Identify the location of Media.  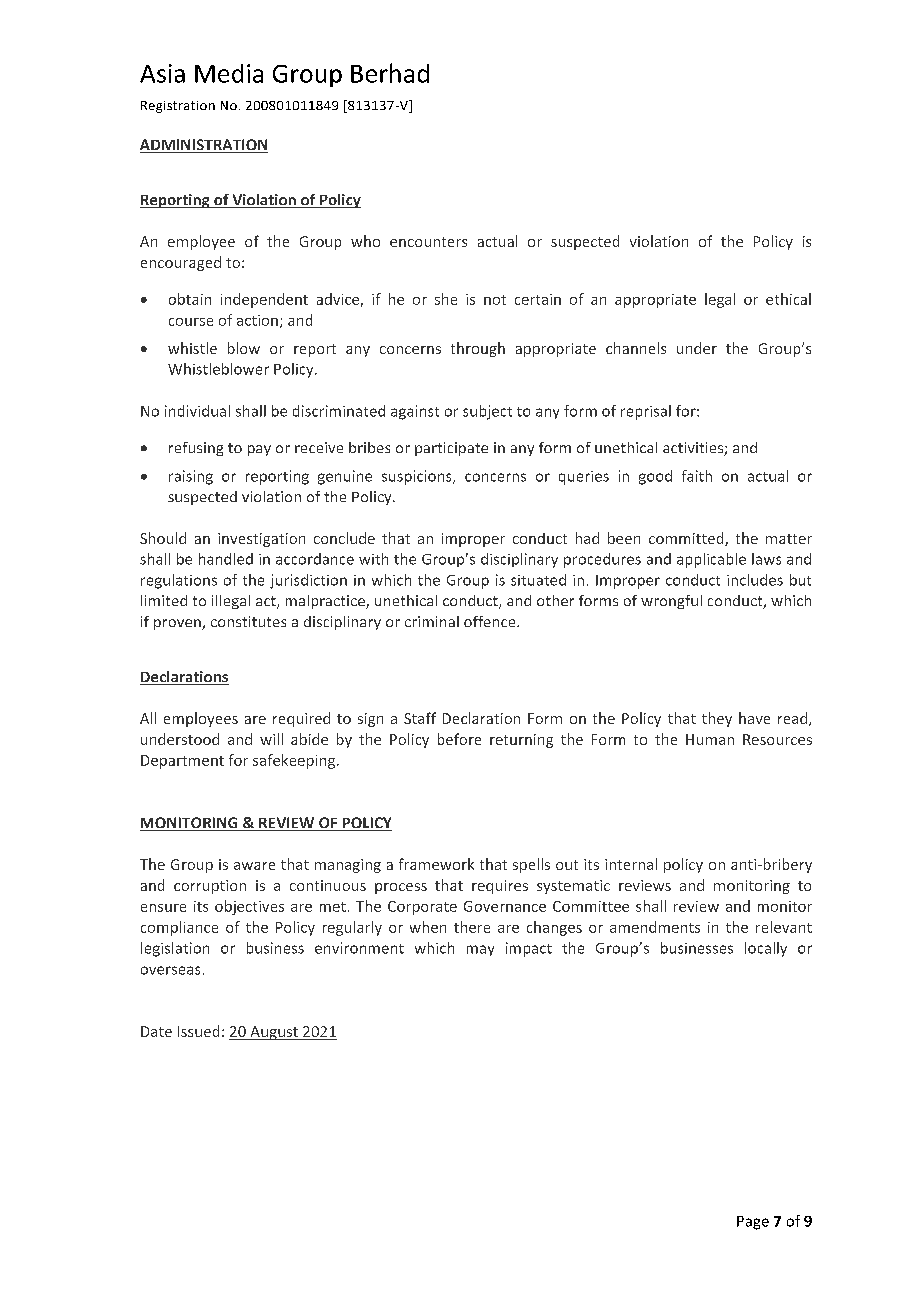
(229, 73).
